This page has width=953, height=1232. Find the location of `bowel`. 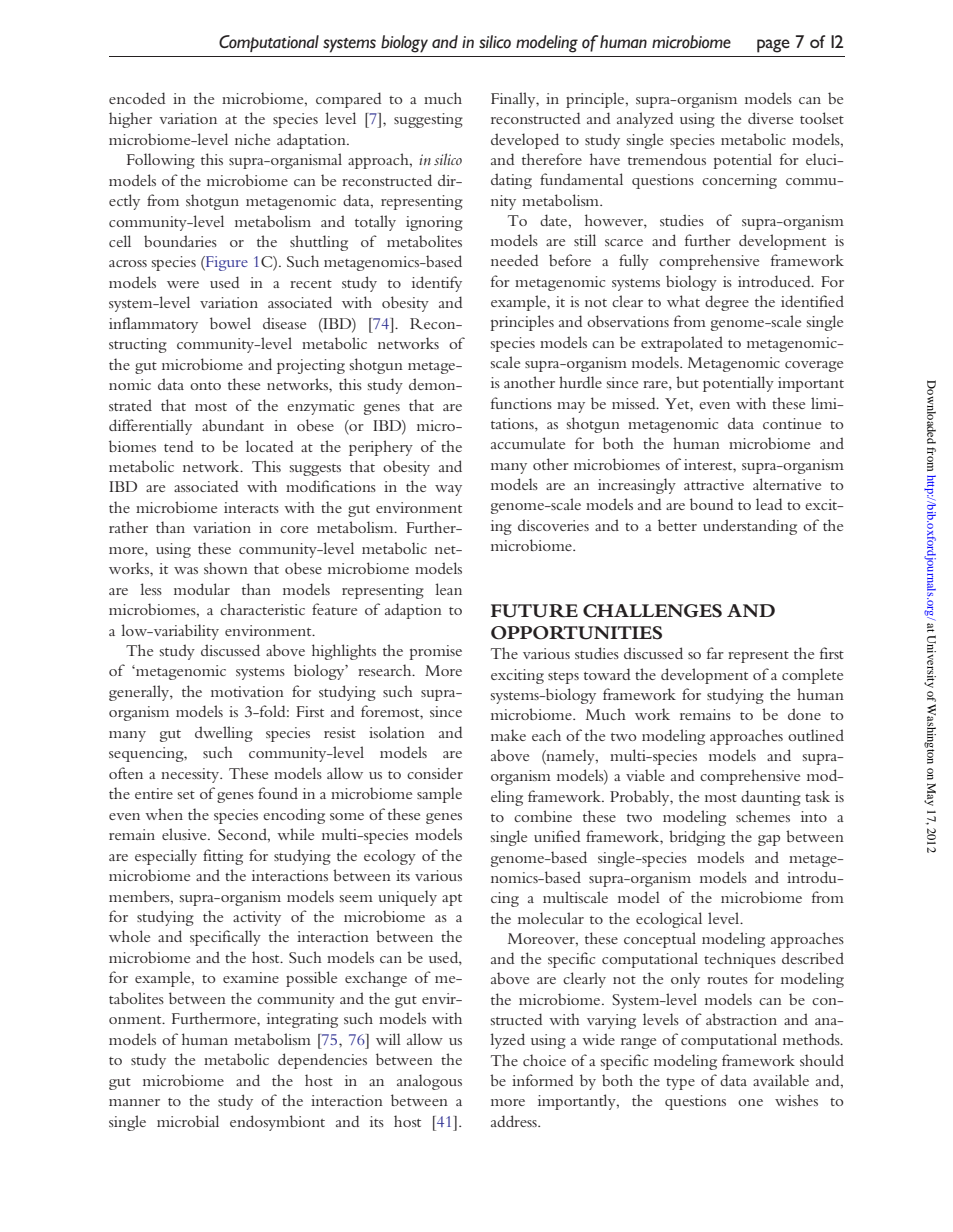

bowel is located at coordinates (230, 323).
